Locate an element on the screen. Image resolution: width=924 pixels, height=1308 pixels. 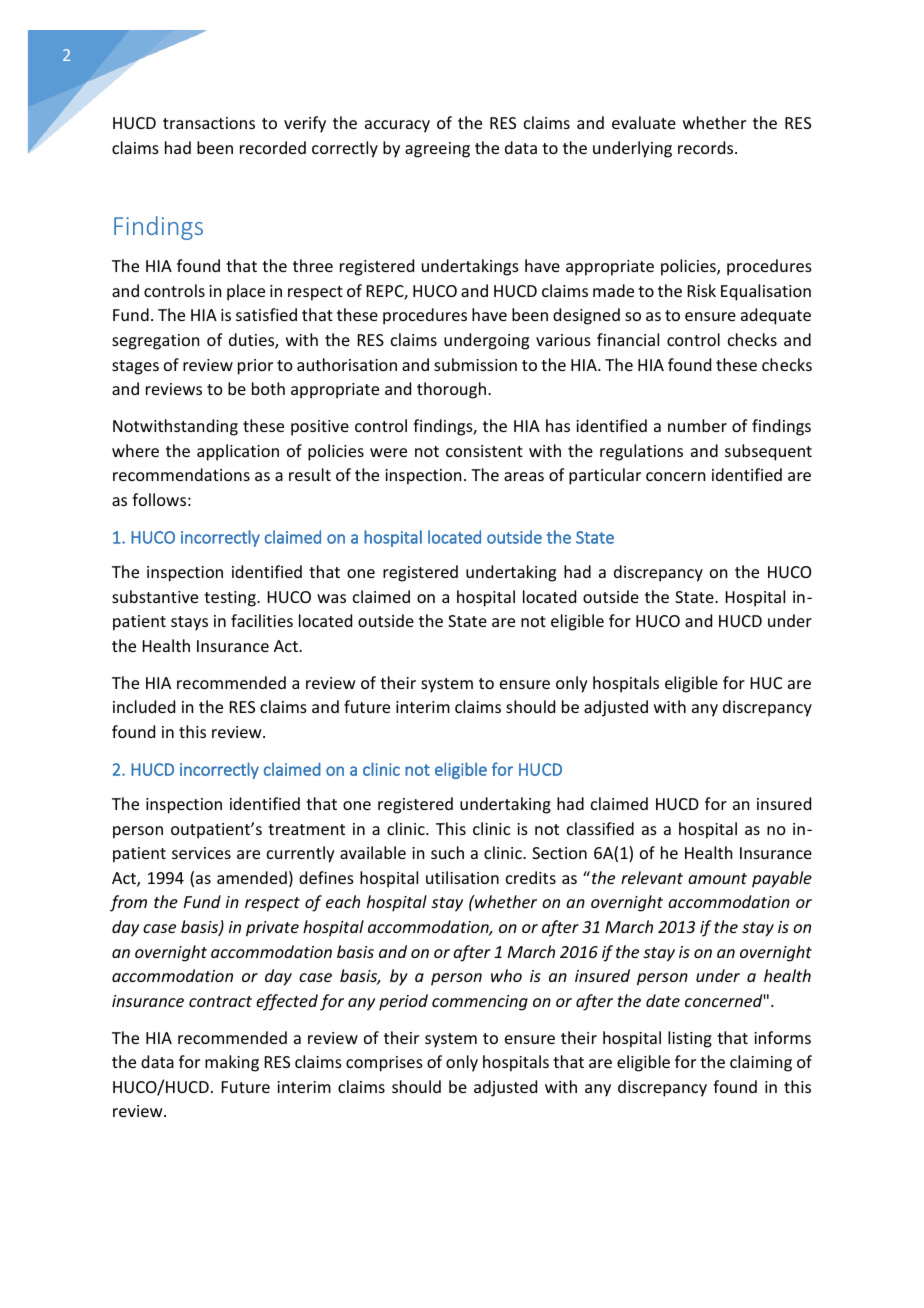
records is located at coordinates (707, 147).
